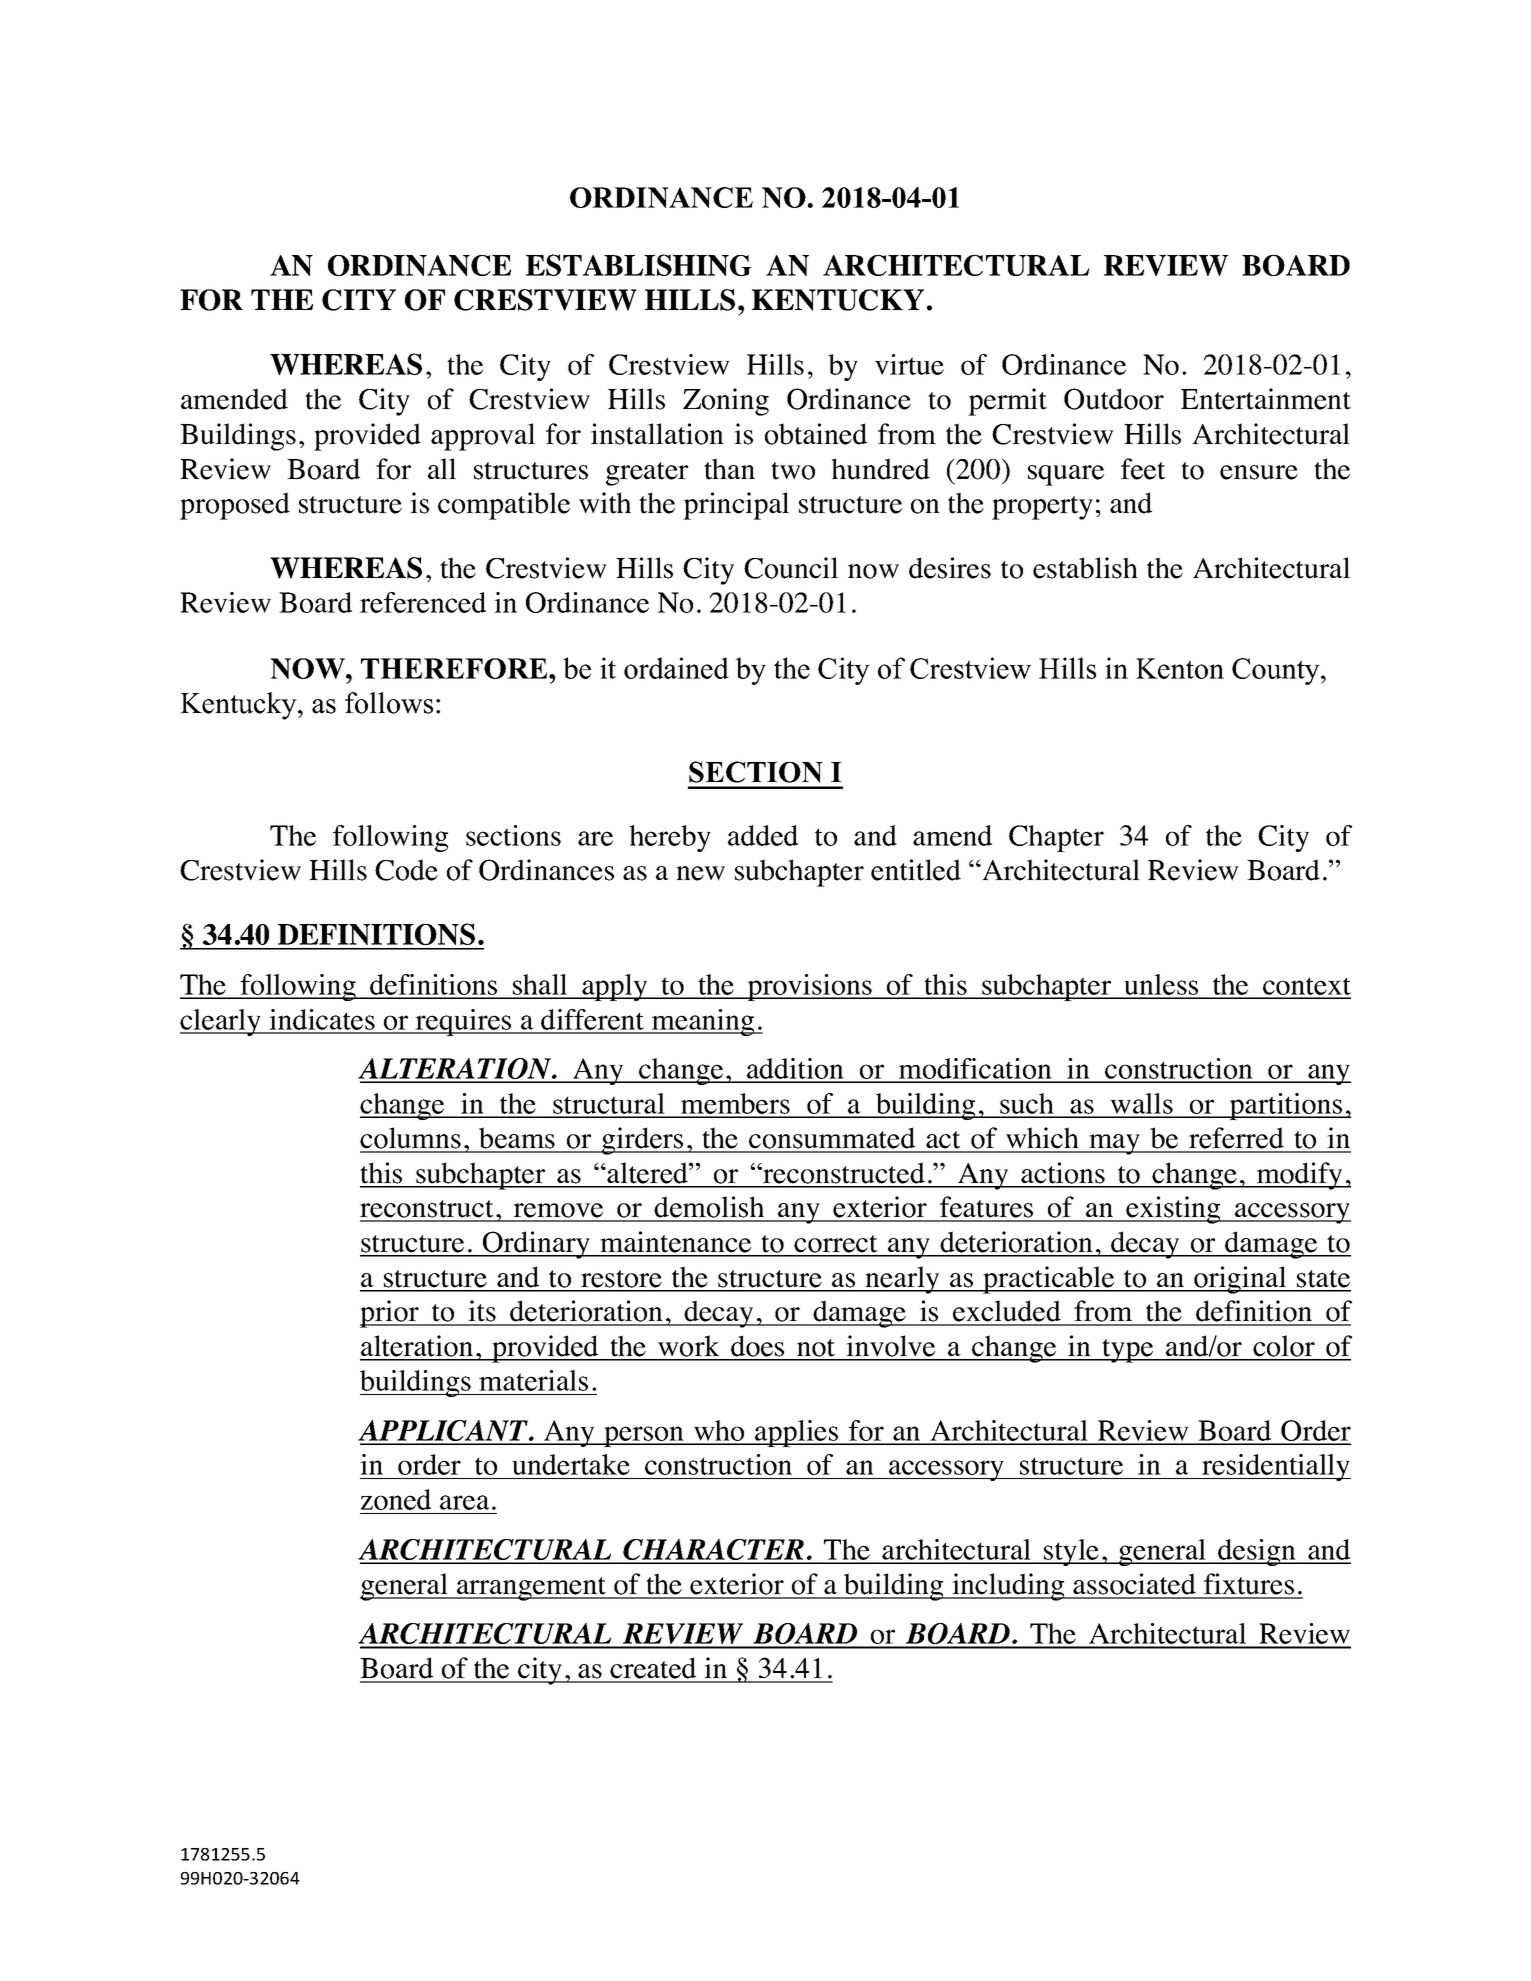 Image resolution: width=1531 pixels, height=1981 pixels. Describe the element at coordinates (810, 987) in the screenshot. I see `provisions` at that location.
